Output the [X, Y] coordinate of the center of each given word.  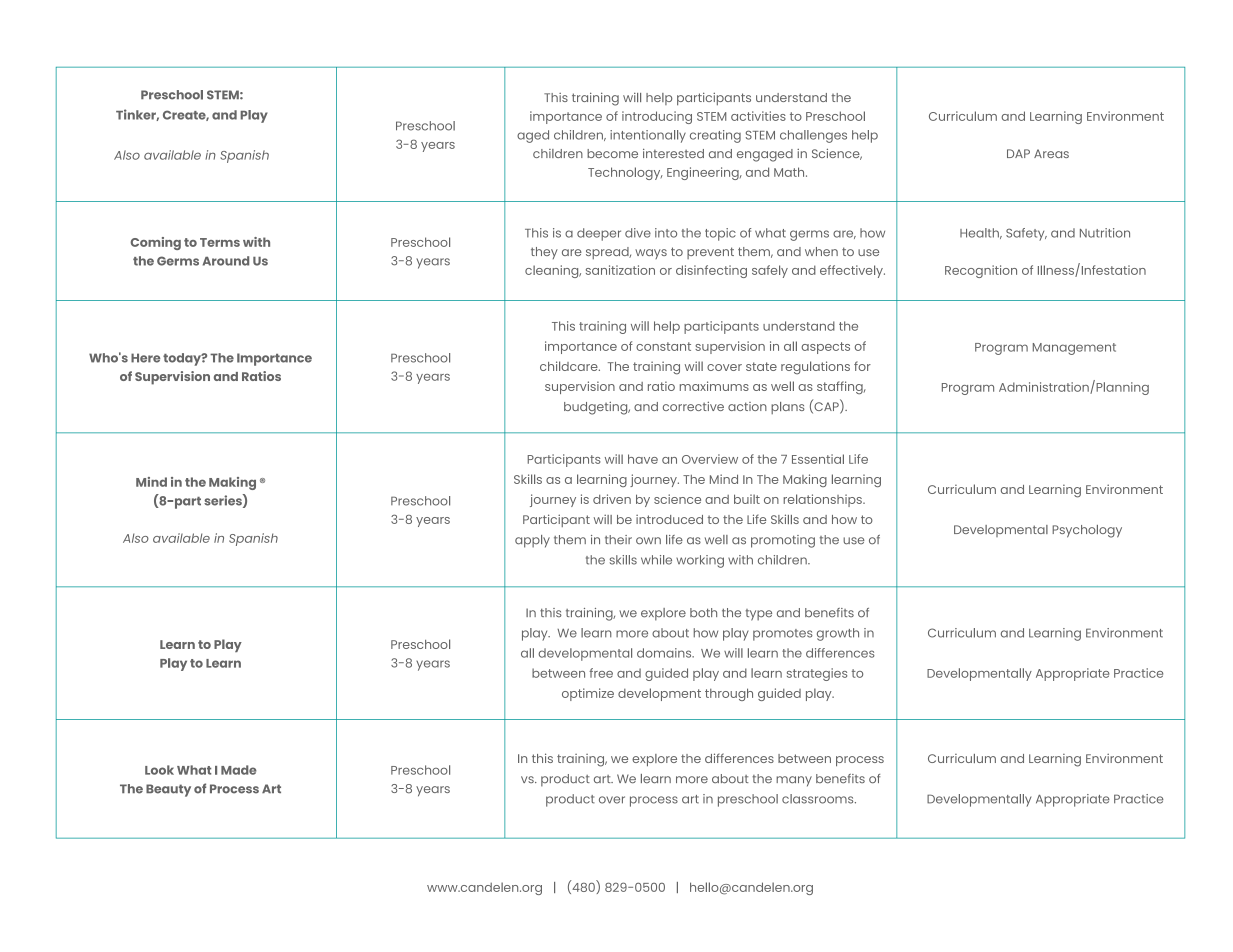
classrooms [819, 799]
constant [663, 346]
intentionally [648, 136]
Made [239, 770]
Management [1074, 349]
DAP [1018, 153]
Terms [220, 242]
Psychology [1087, 531]
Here [145, 358]
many [794, 781]
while [656, 560]
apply [532, 541]
